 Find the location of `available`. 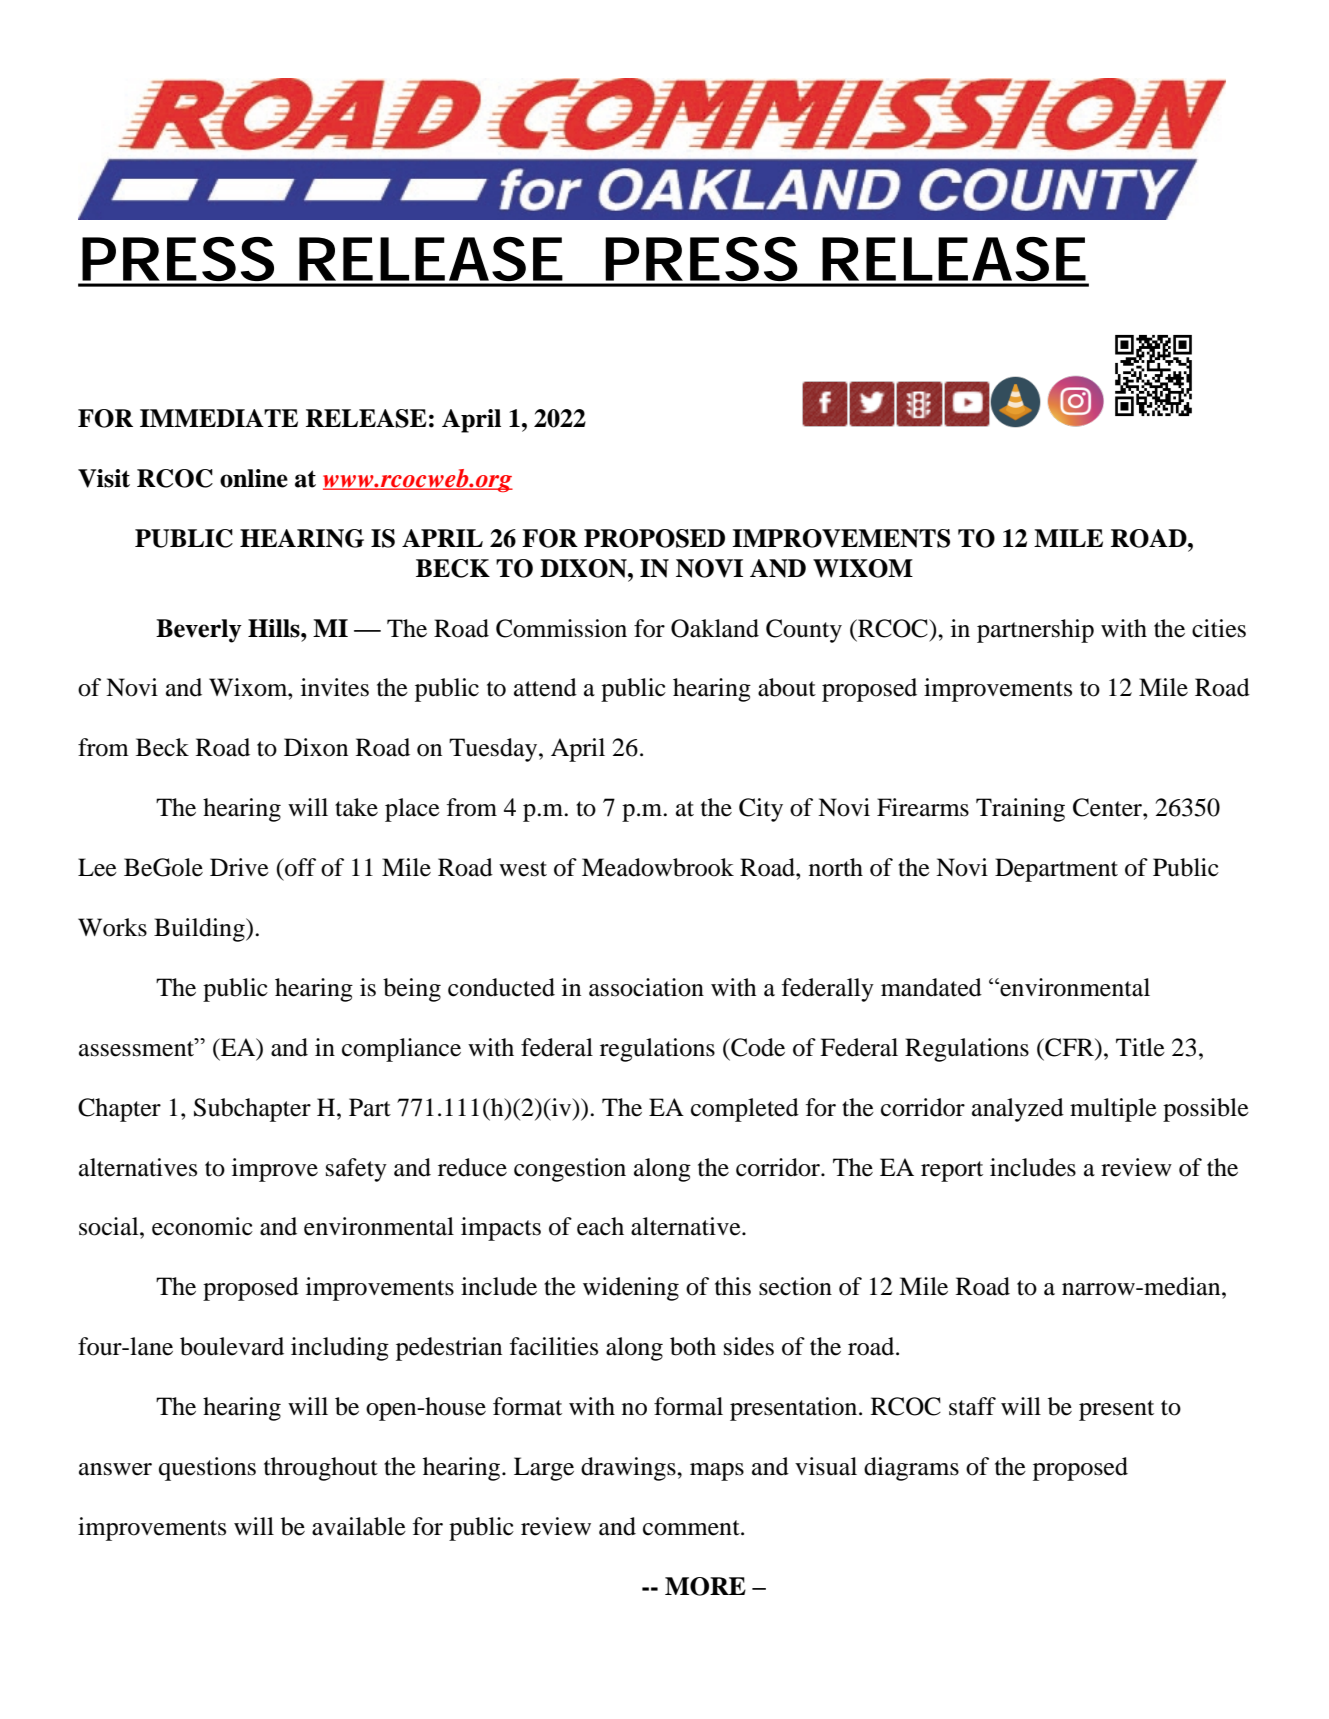

available is located at coordinates (359, 1526).
